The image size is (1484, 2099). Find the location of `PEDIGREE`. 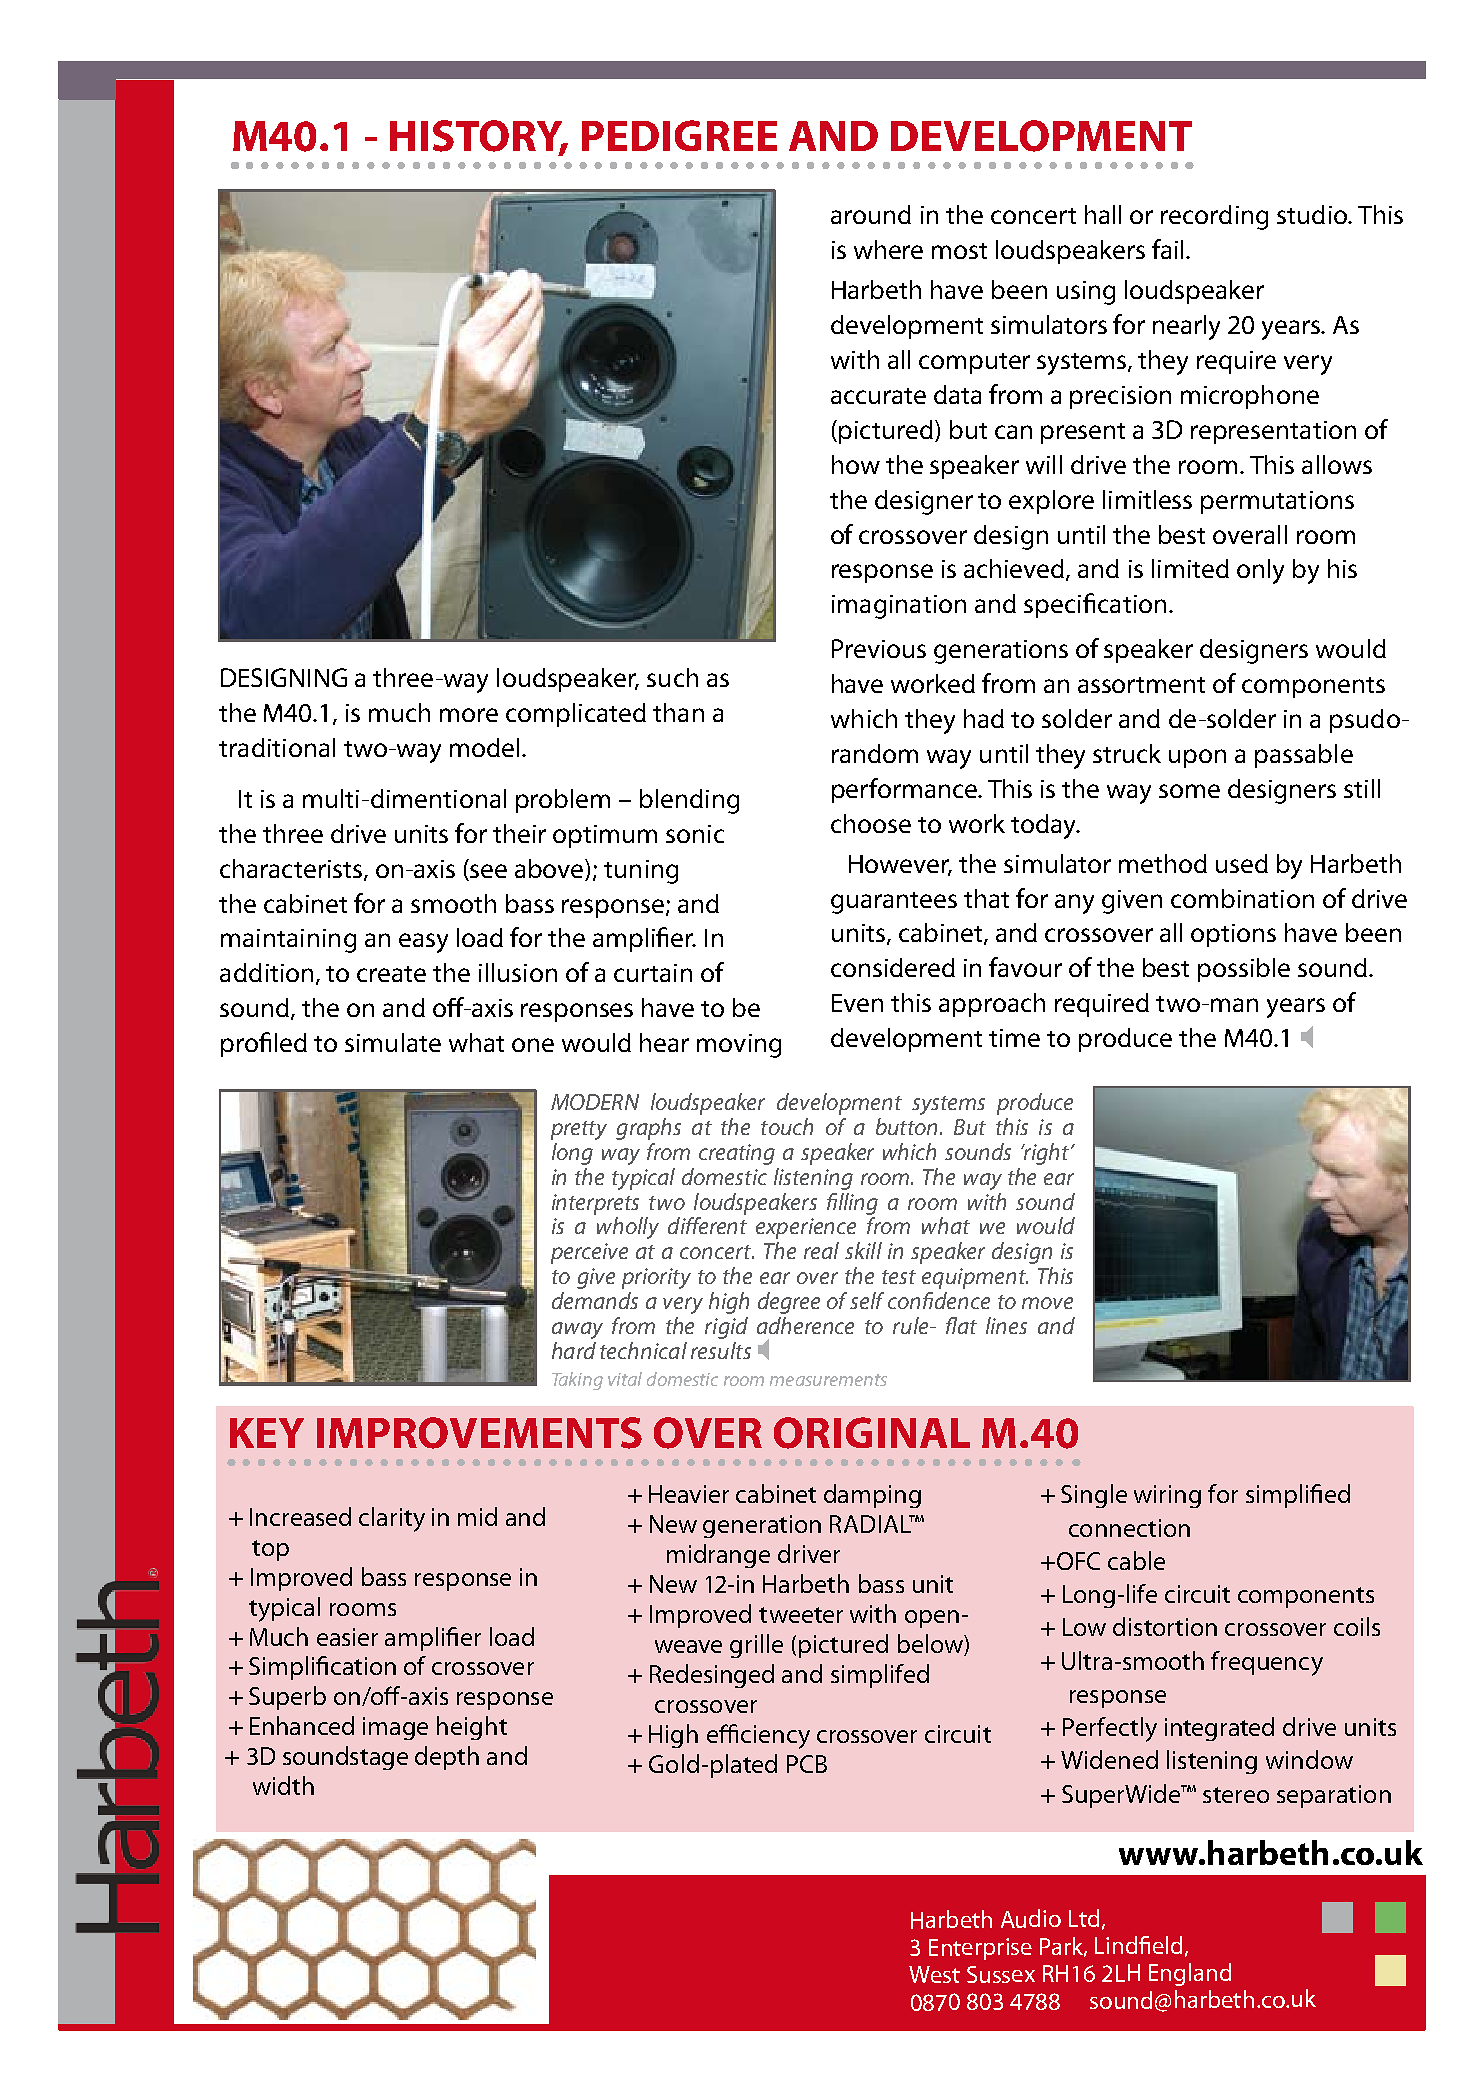

PEDIGREE is located at coordinates (679, 135).
